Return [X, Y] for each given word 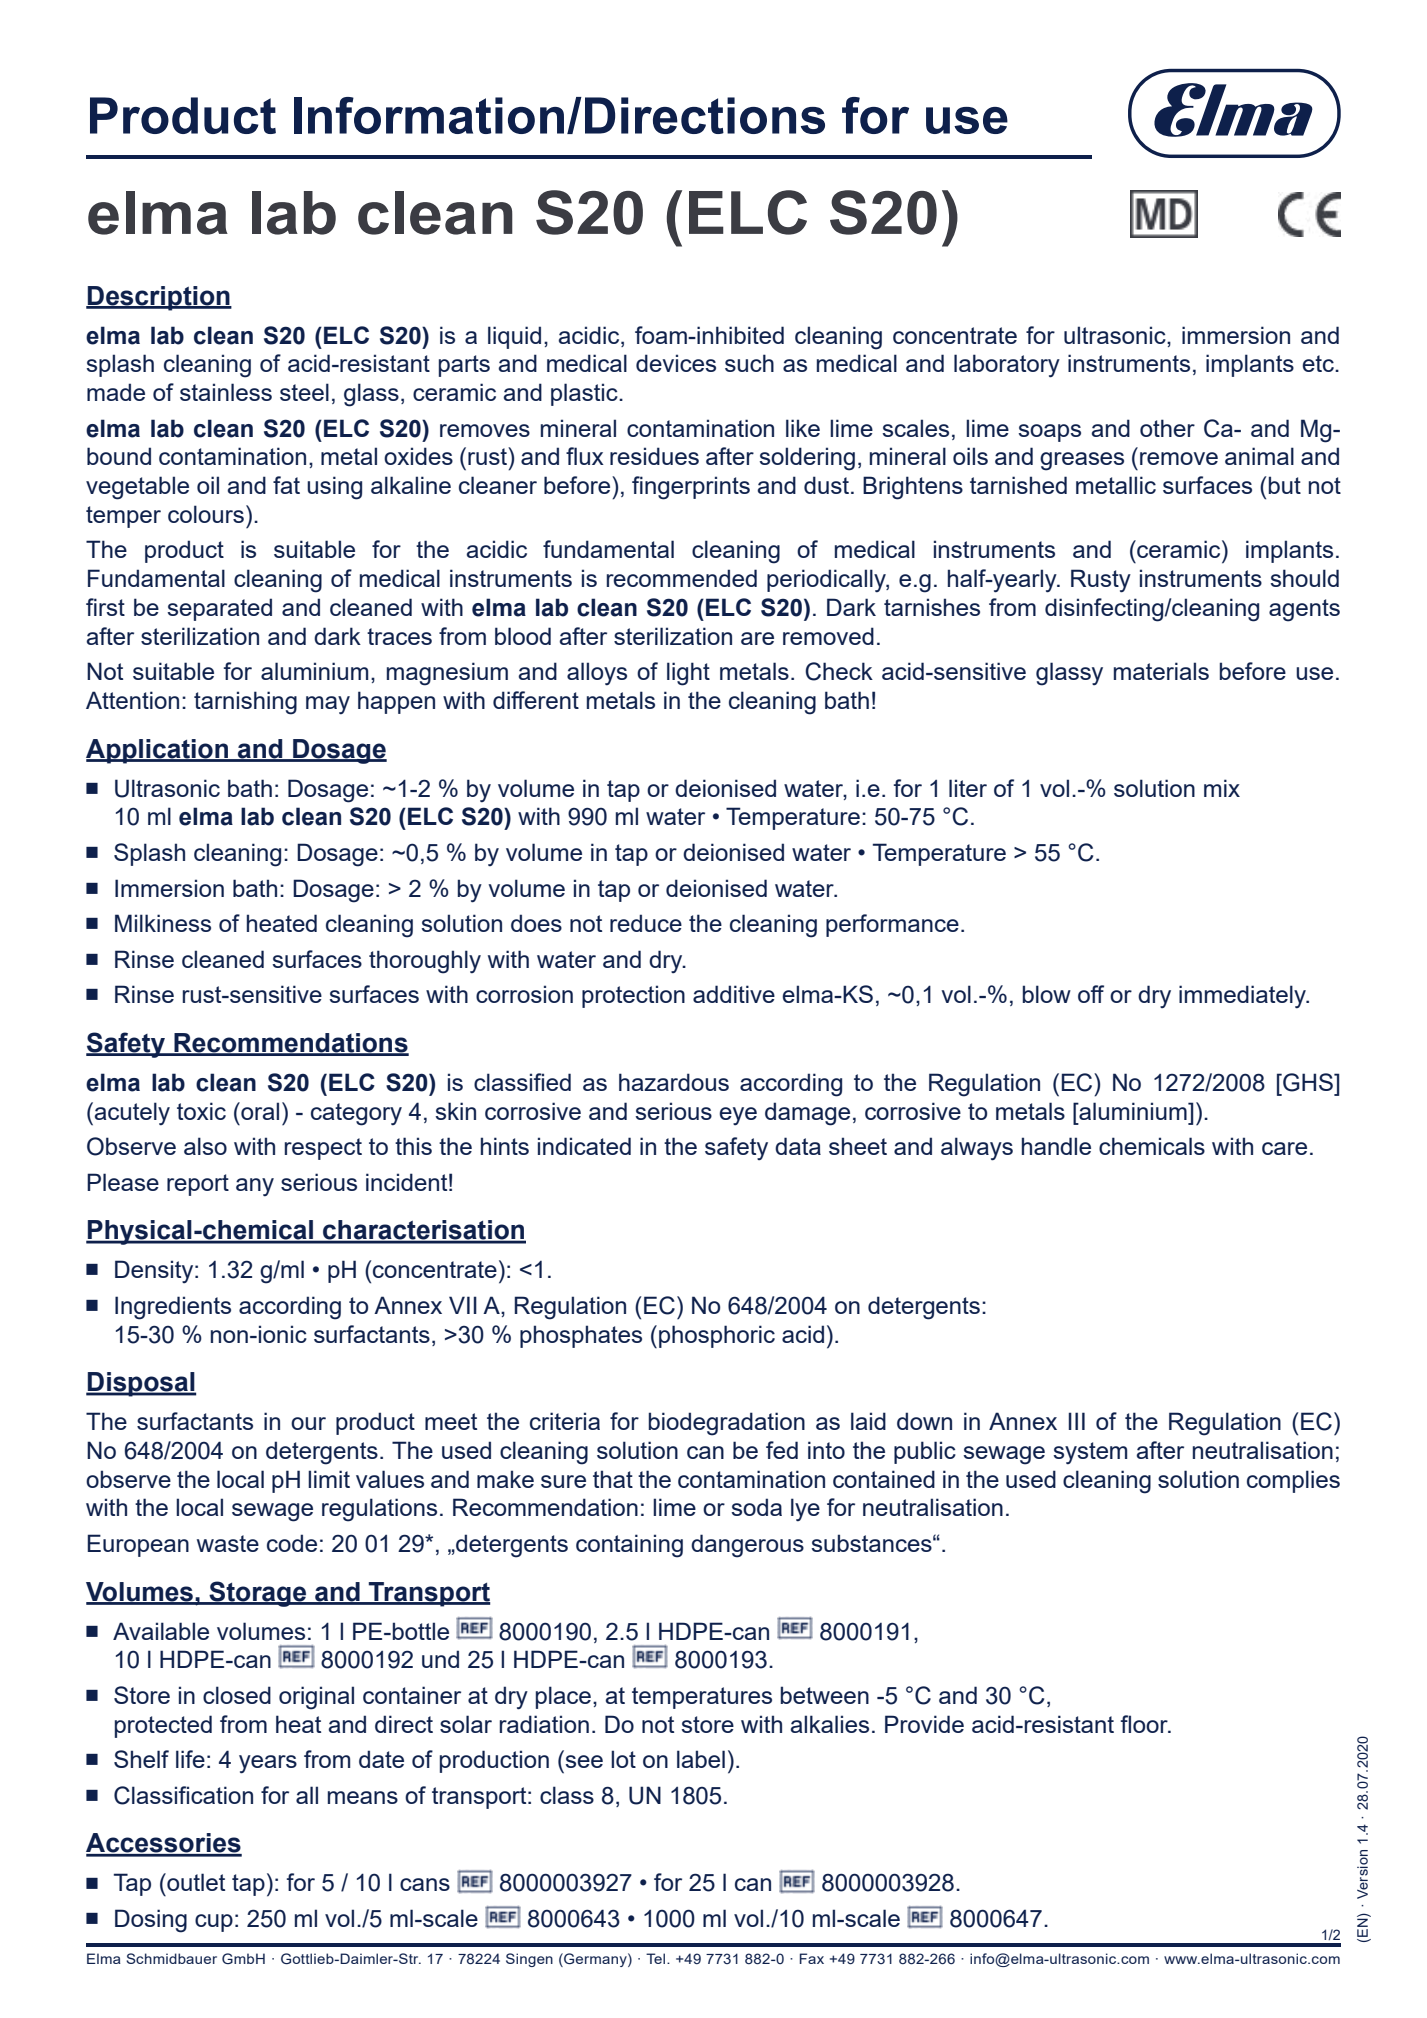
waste [228, 1543]
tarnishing [245, 703]
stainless [226, 392]
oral [259, 1111]
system [1090, 1453]
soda [756, 1507]
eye [738, 1116]
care [1284, 1148]
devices [676, 363]
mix [1222, 788]
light [688, 674]
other [1167, 428]
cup [214, 1923]
